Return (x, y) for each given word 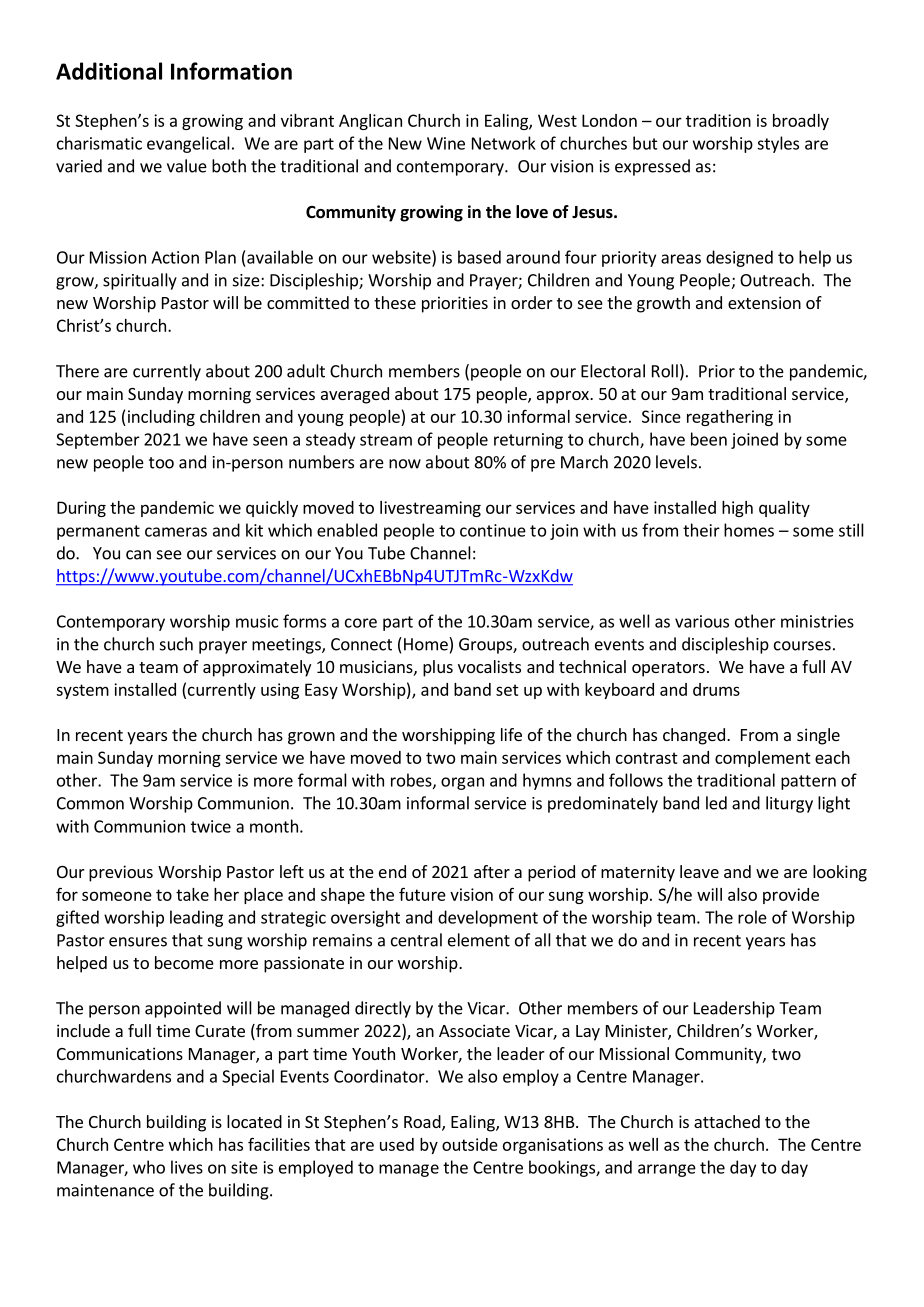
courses (802, 646)
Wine (446, 143)
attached (727, 1121)
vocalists (489, 666)
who (149, 1167)
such (176, 644)
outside (470, 1144)
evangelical (188, 144)
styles (778, 144)
